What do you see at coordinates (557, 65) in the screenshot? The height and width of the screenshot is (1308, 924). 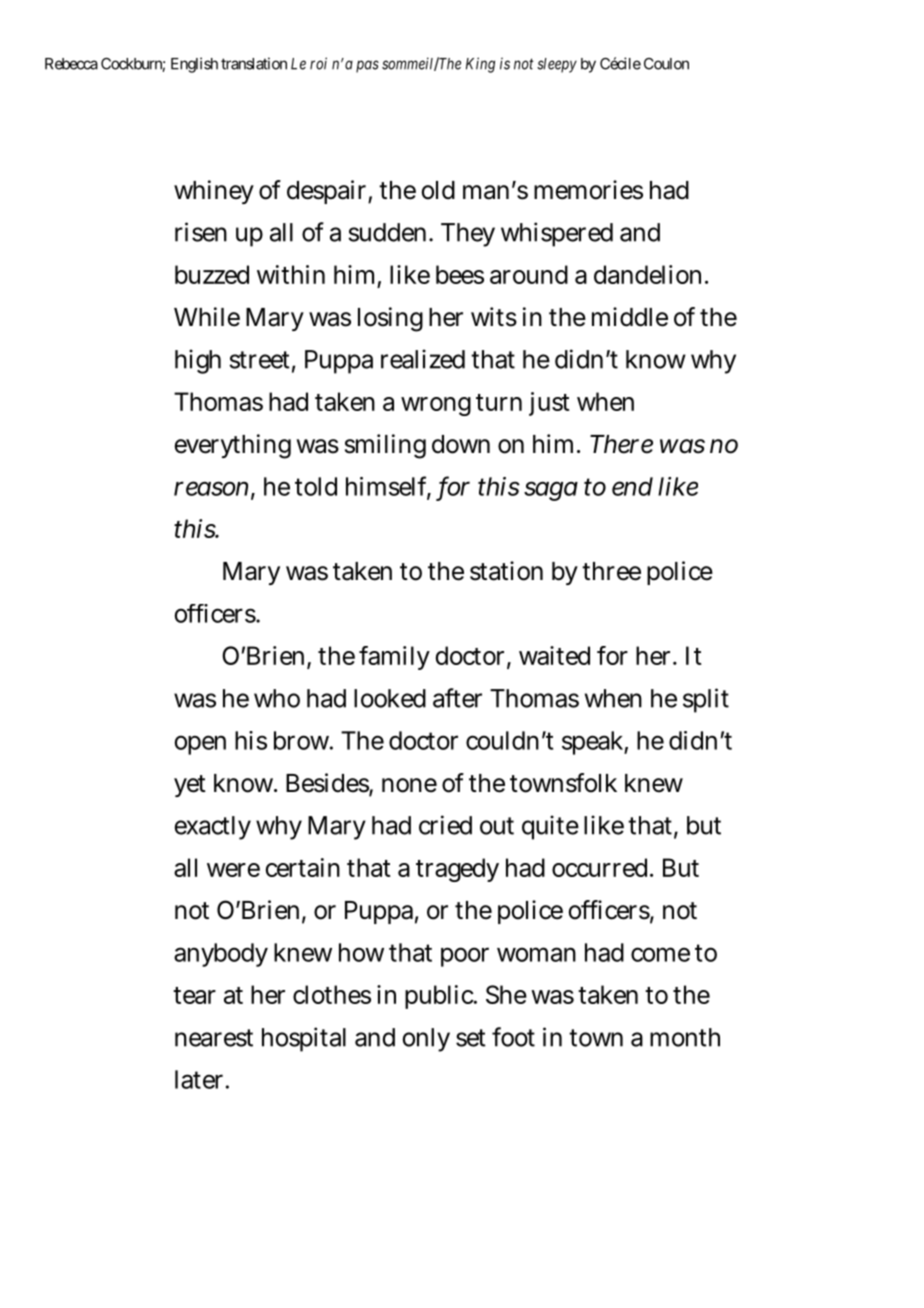 I see `sleepy` at bounding box center [557, 65].
